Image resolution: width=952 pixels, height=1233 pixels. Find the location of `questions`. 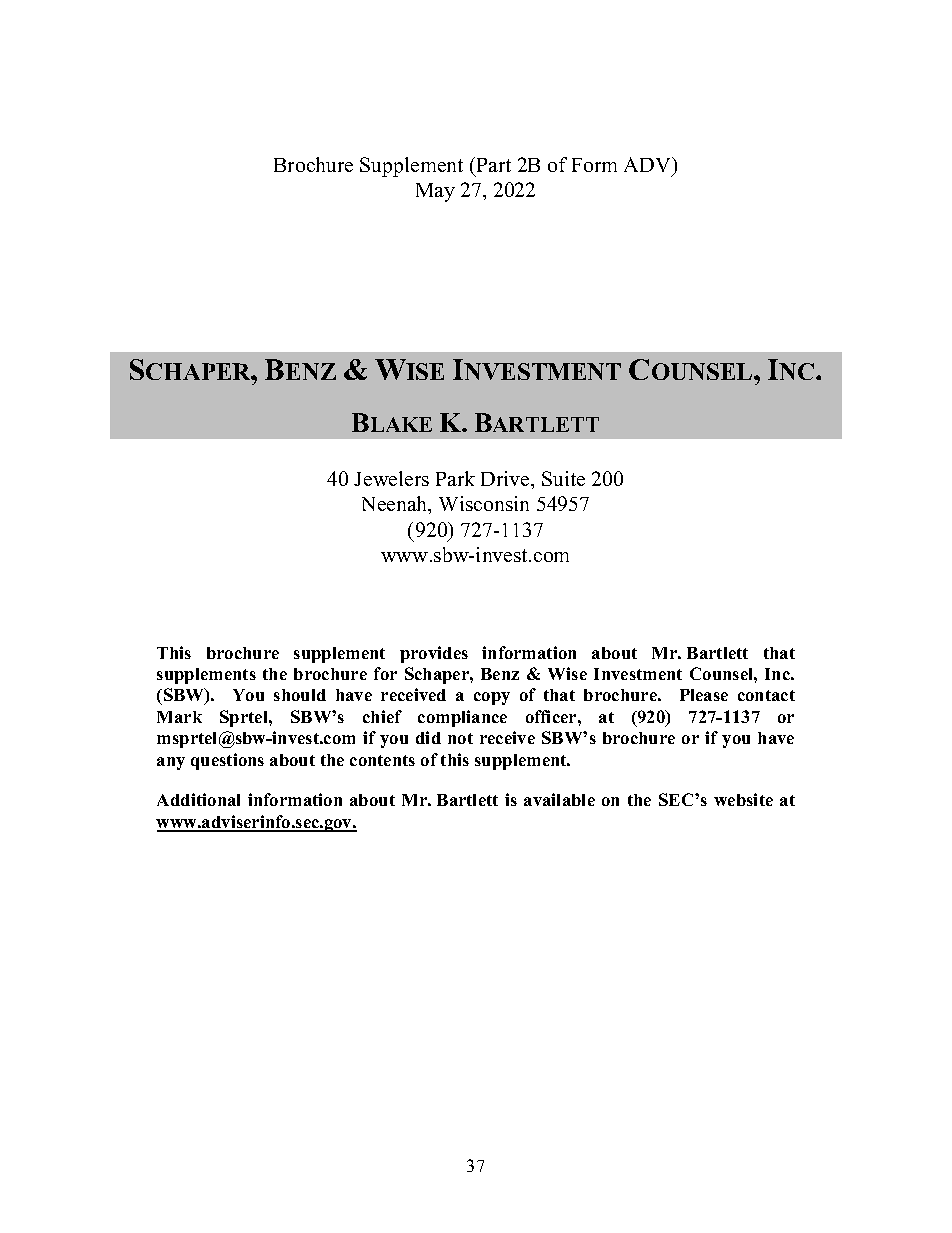

questions is located at coordinates (227, 761).
